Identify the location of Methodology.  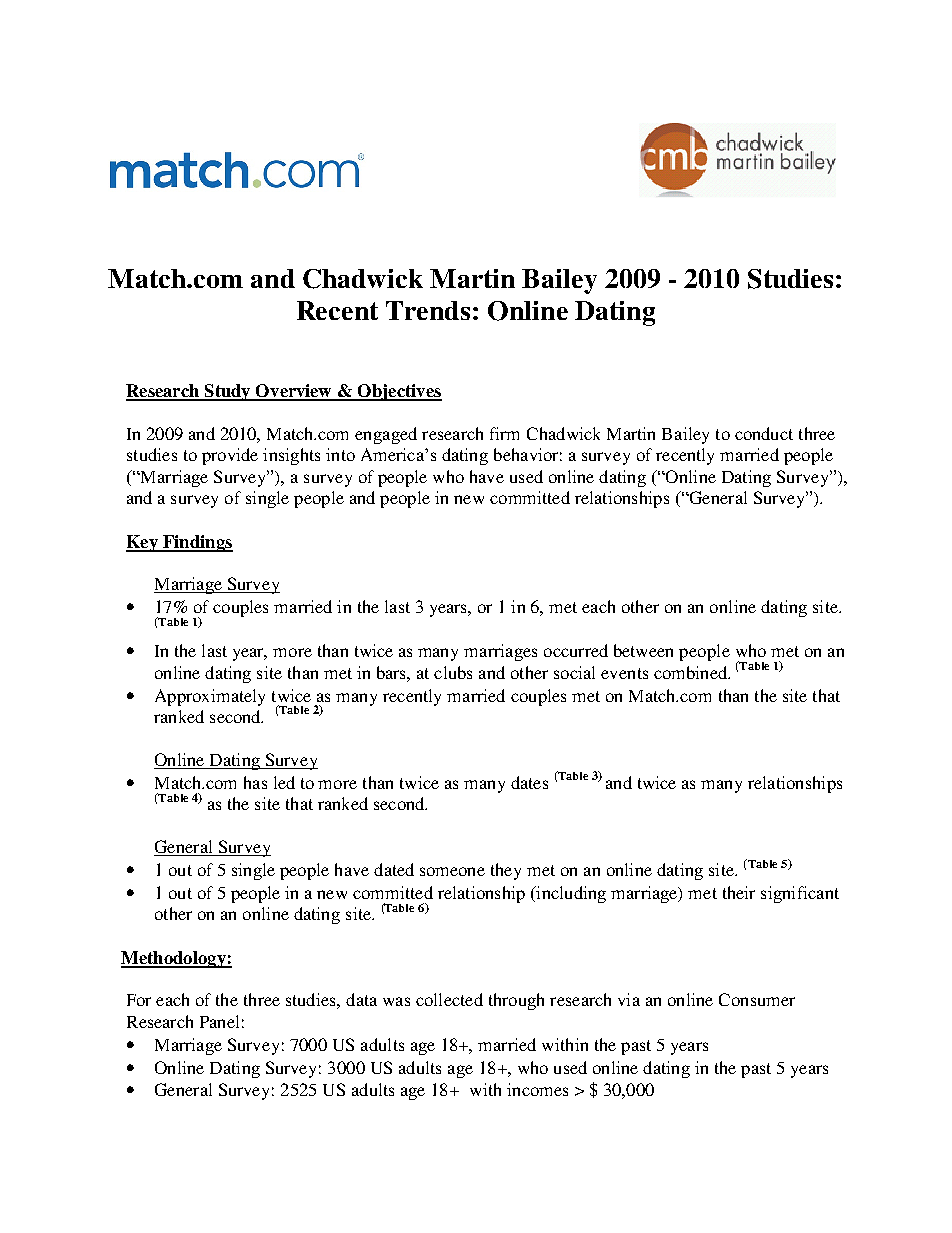
(174, 959).
